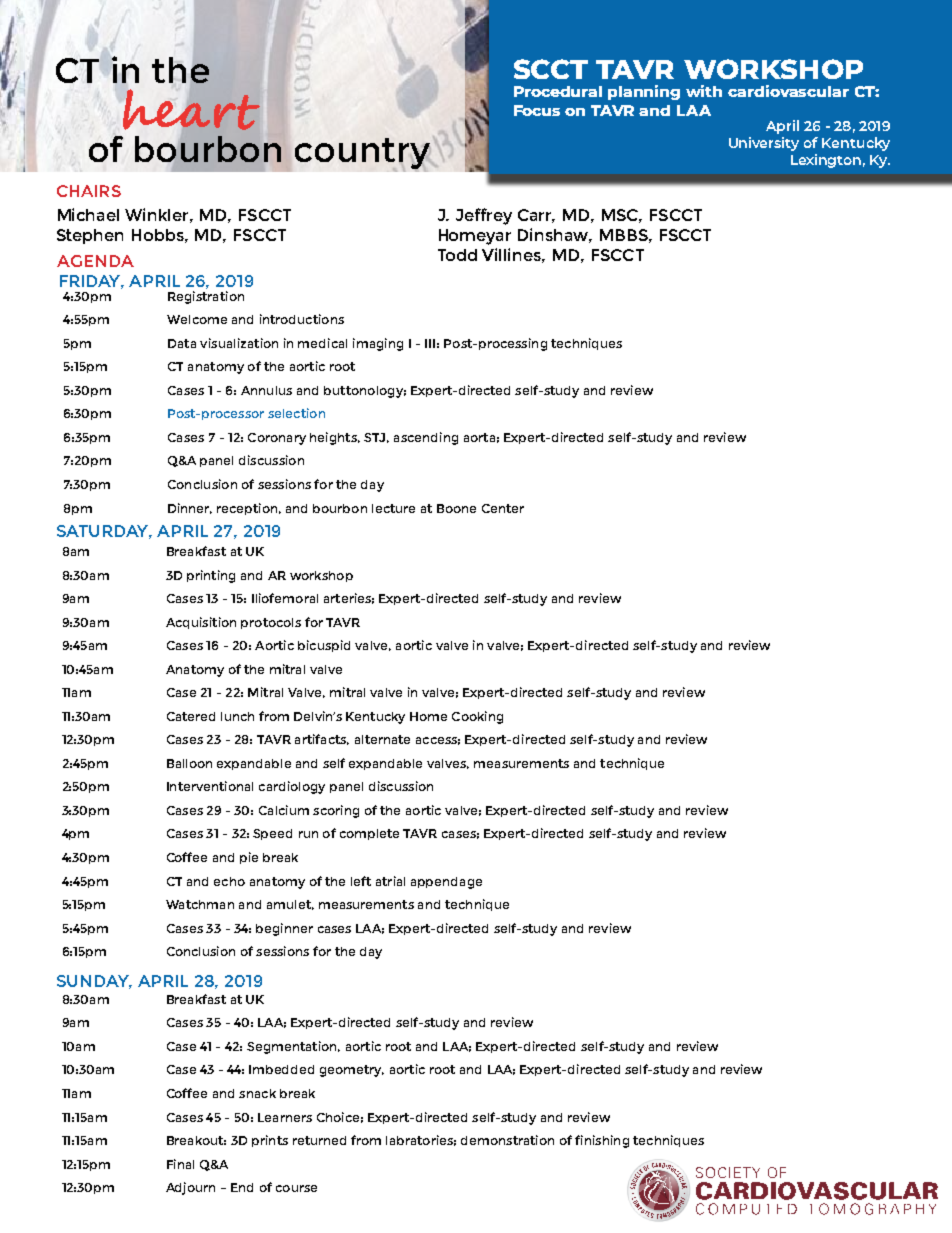  What do you see at coordinates (477, 717) in the image?
I see `Cooking` at bounding box center [477, 717].
